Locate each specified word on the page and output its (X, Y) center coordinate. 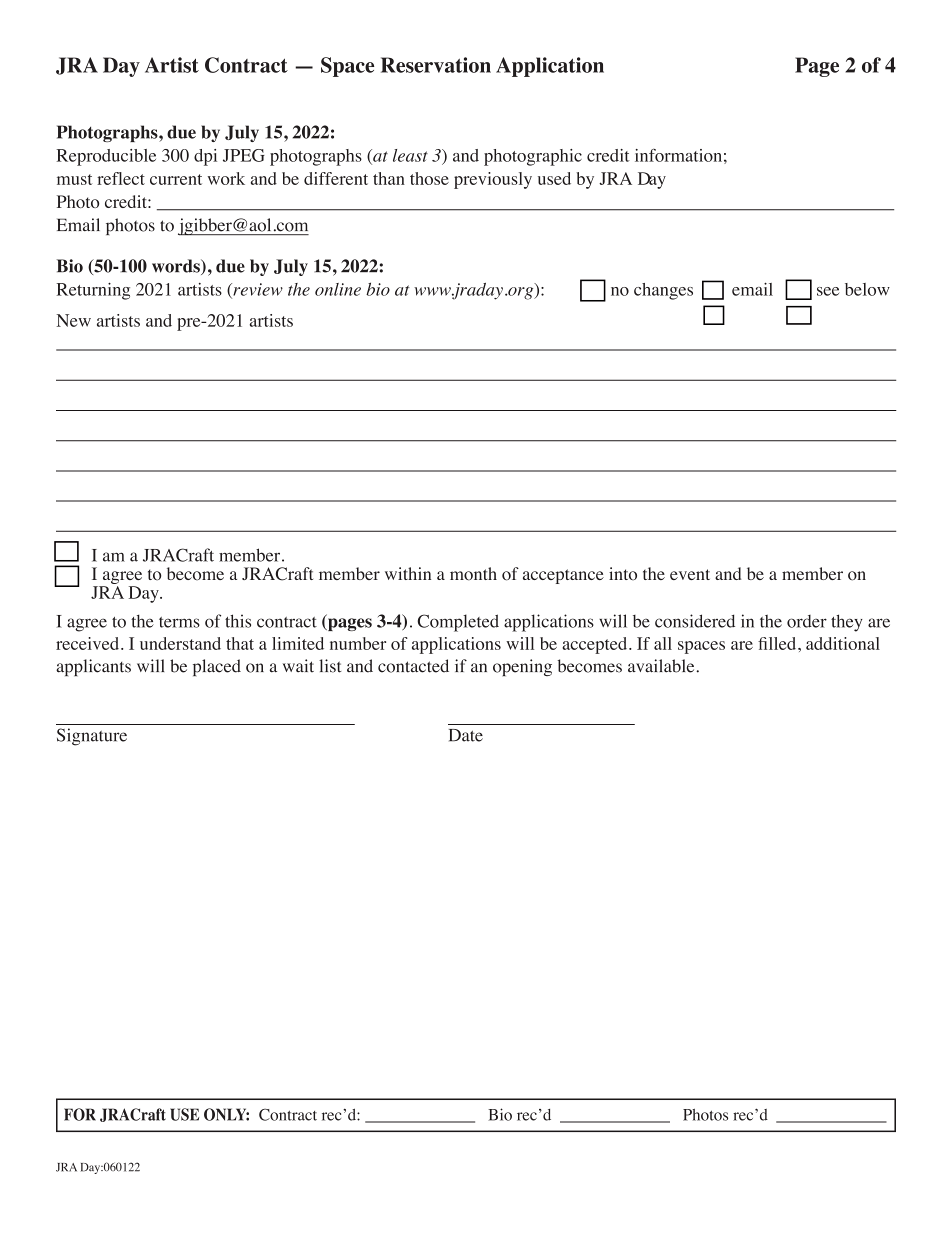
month (473, 574)
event (690, 574)
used (554, 178)
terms (179, 622)
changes (663, 291)
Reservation (436, 65)
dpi (205, 157)
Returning (93, 291)
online (338, 289)
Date (466, 735)
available (662, 666)
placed (217, 667)
